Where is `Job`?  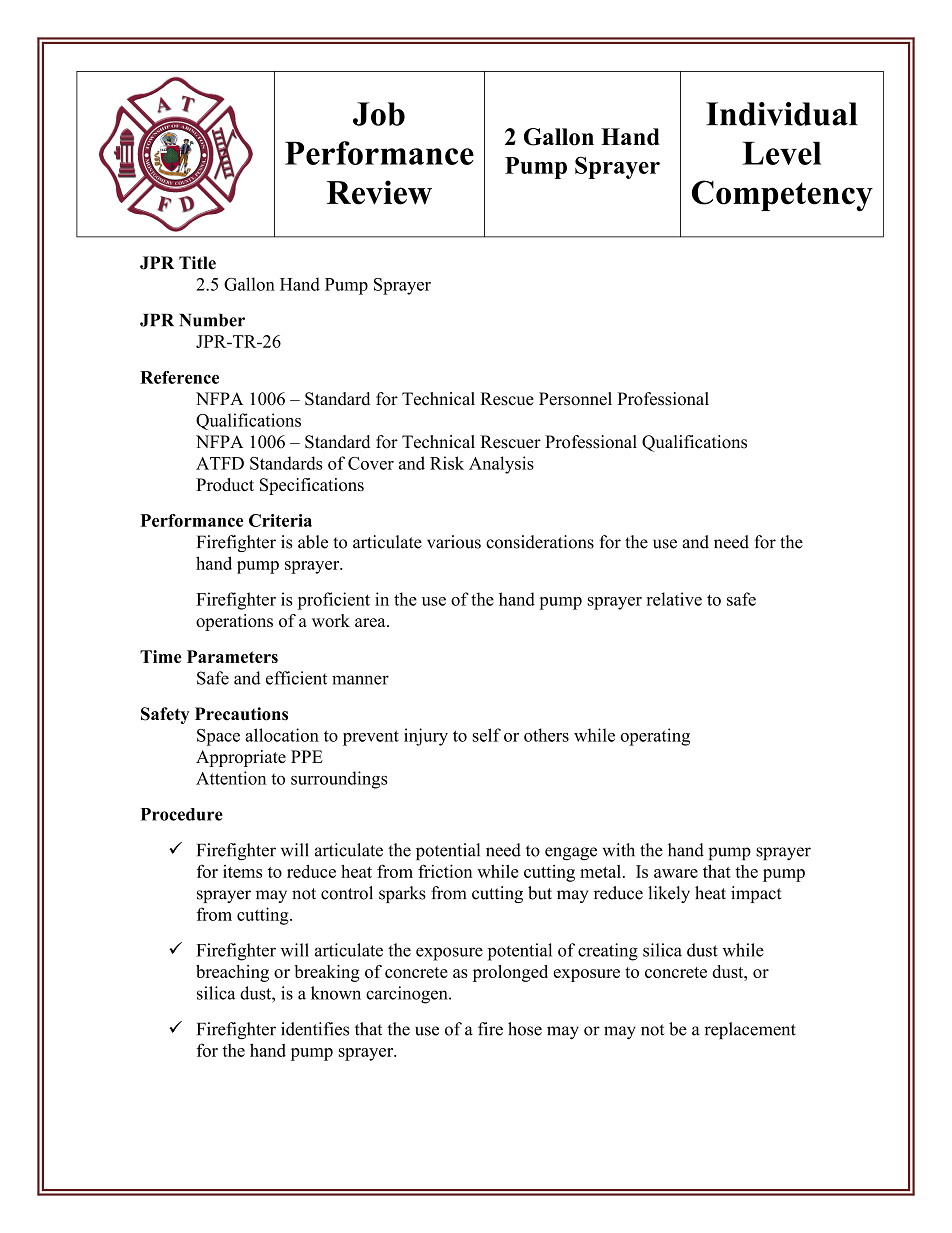 Job is located at coordinates (379, 114).
